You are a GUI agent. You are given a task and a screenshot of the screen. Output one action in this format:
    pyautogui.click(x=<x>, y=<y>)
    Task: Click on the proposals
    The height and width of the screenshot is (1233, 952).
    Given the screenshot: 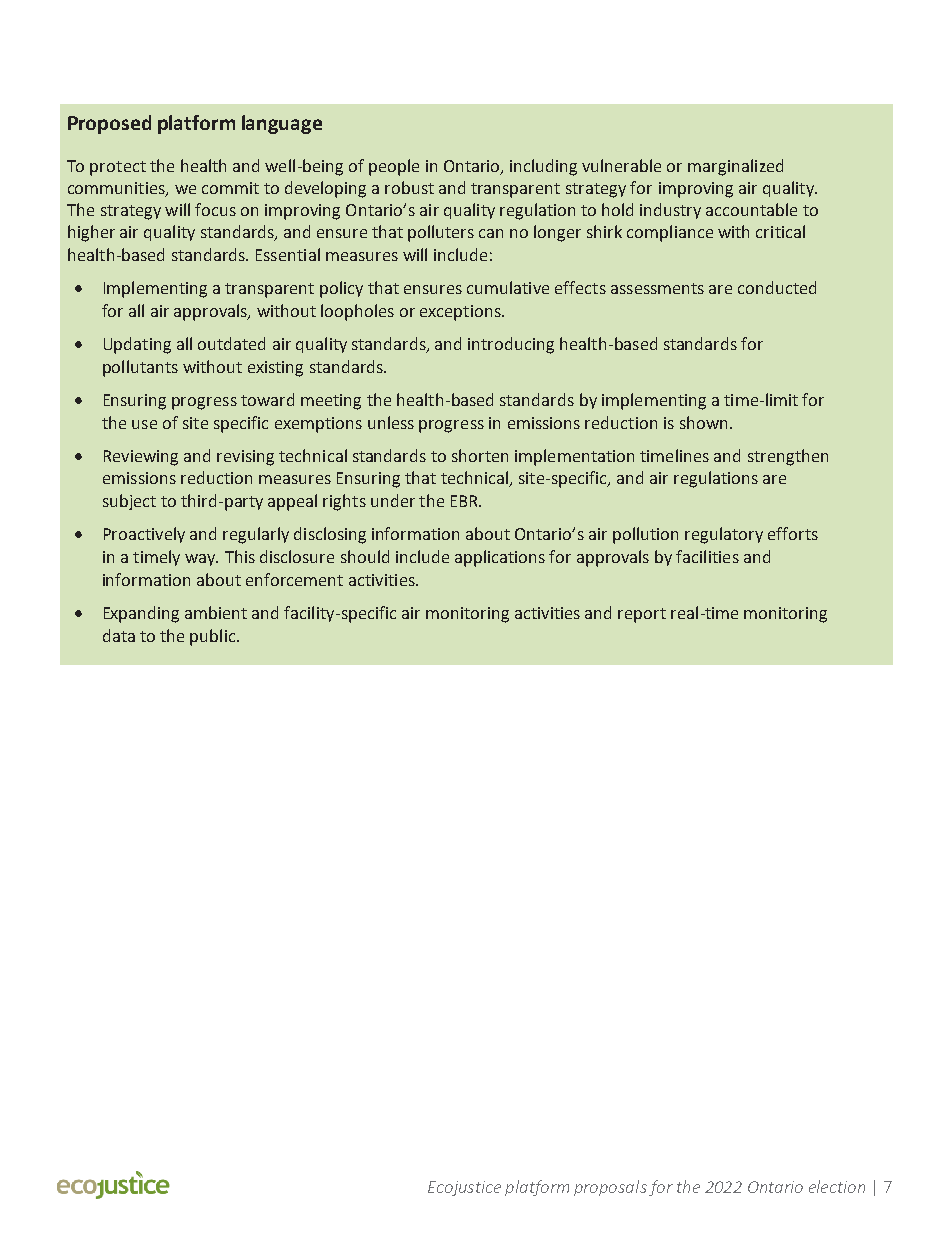 What is the action you would take?
    pyautogui.click(x=610, y=1188)
